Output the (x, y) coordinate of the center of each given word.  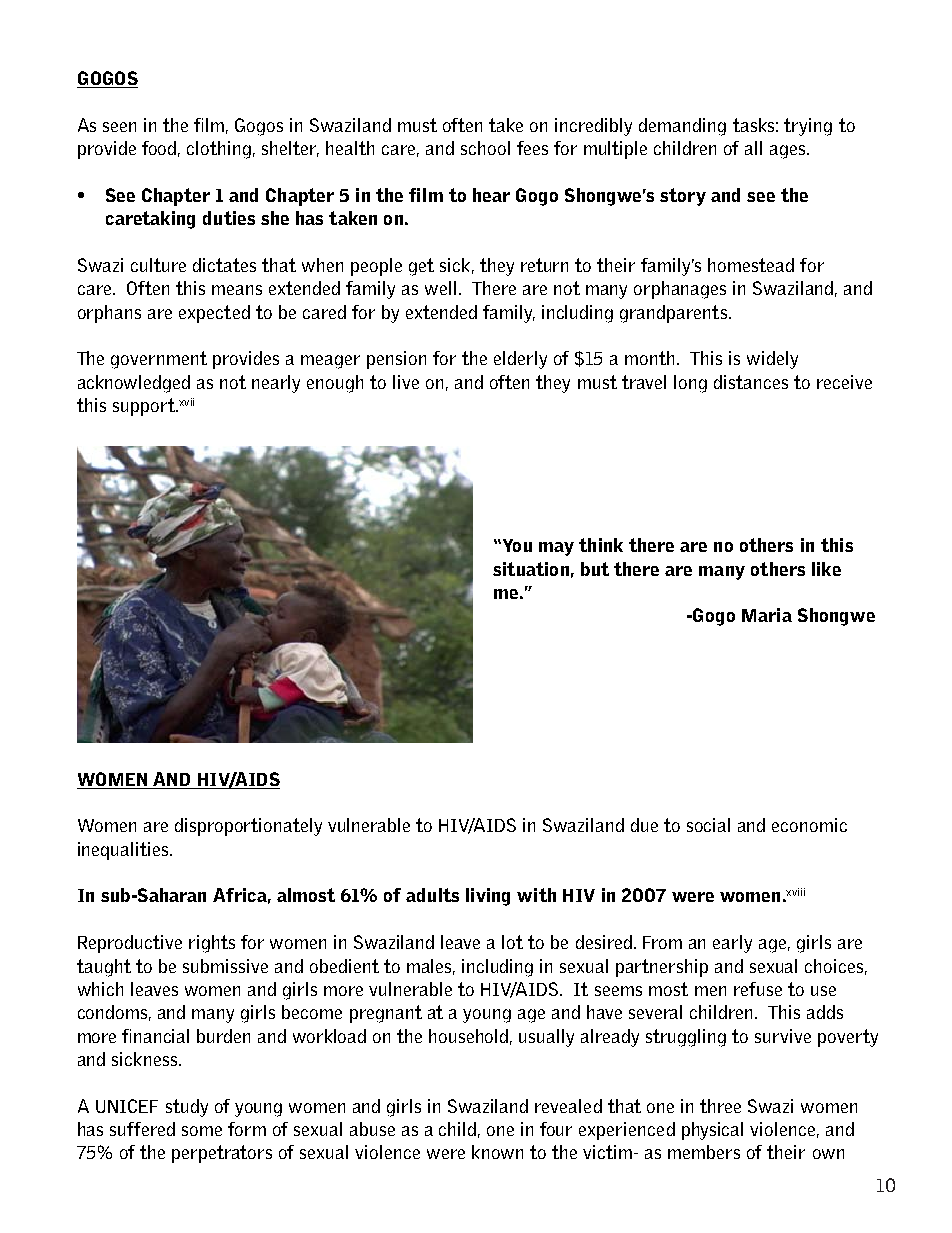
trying (808, 127)
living (488, 897)
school (485, 148)
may (556, 549)
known (497, 1152)
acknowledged (134, 384)
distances (751, 382)
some (202, 1131)
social (708, 825)
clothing (219, 150)
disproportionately (248, 827)
